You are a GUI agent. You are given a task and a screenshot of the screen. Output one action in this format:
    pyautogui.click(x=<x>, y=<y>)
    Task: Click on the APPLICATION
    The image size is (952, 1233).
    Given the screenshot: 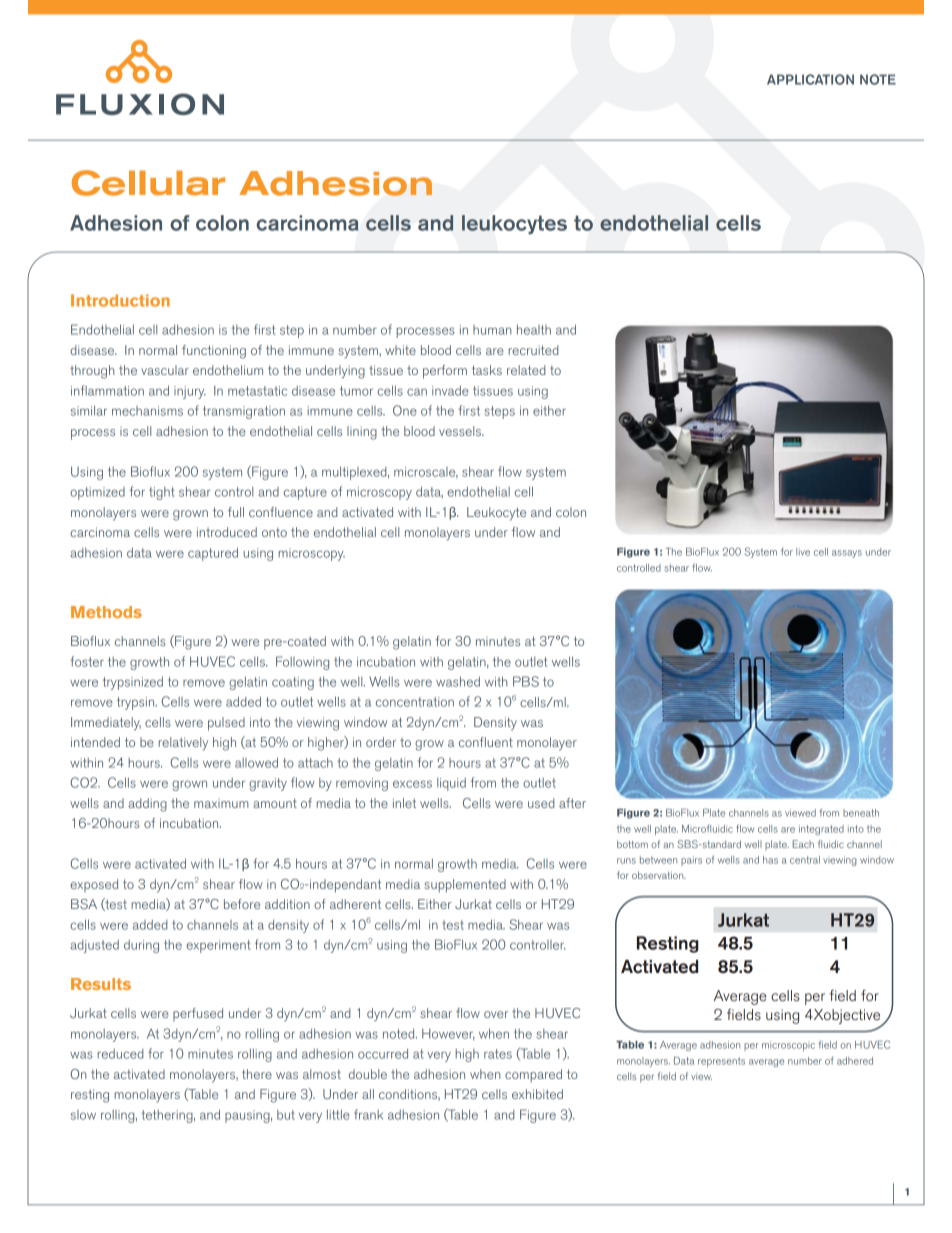 What is the action you would take?
    pyautogui.click(x=810, y=79)
